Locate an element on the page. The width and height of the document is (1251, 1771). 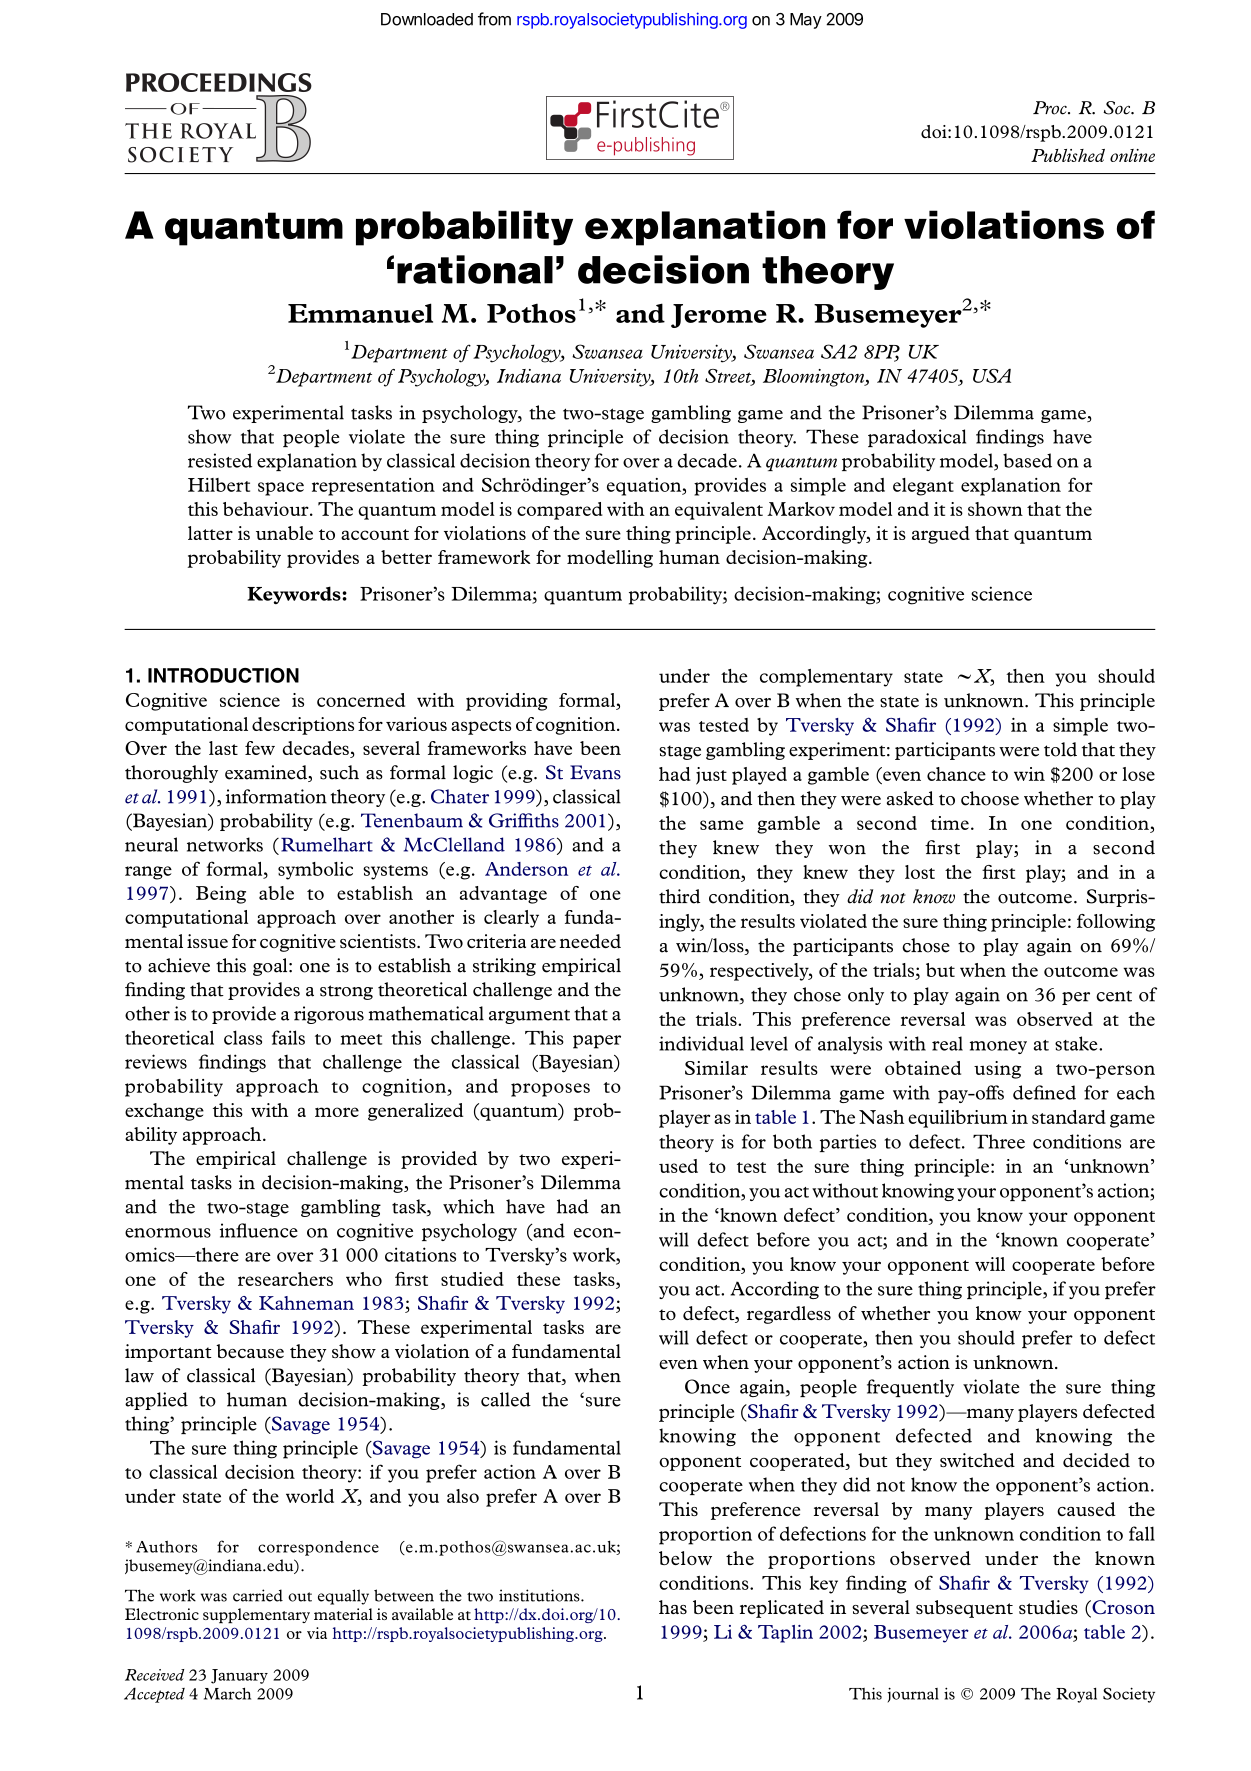
supplementary is located at coordinates (256, 1615).
